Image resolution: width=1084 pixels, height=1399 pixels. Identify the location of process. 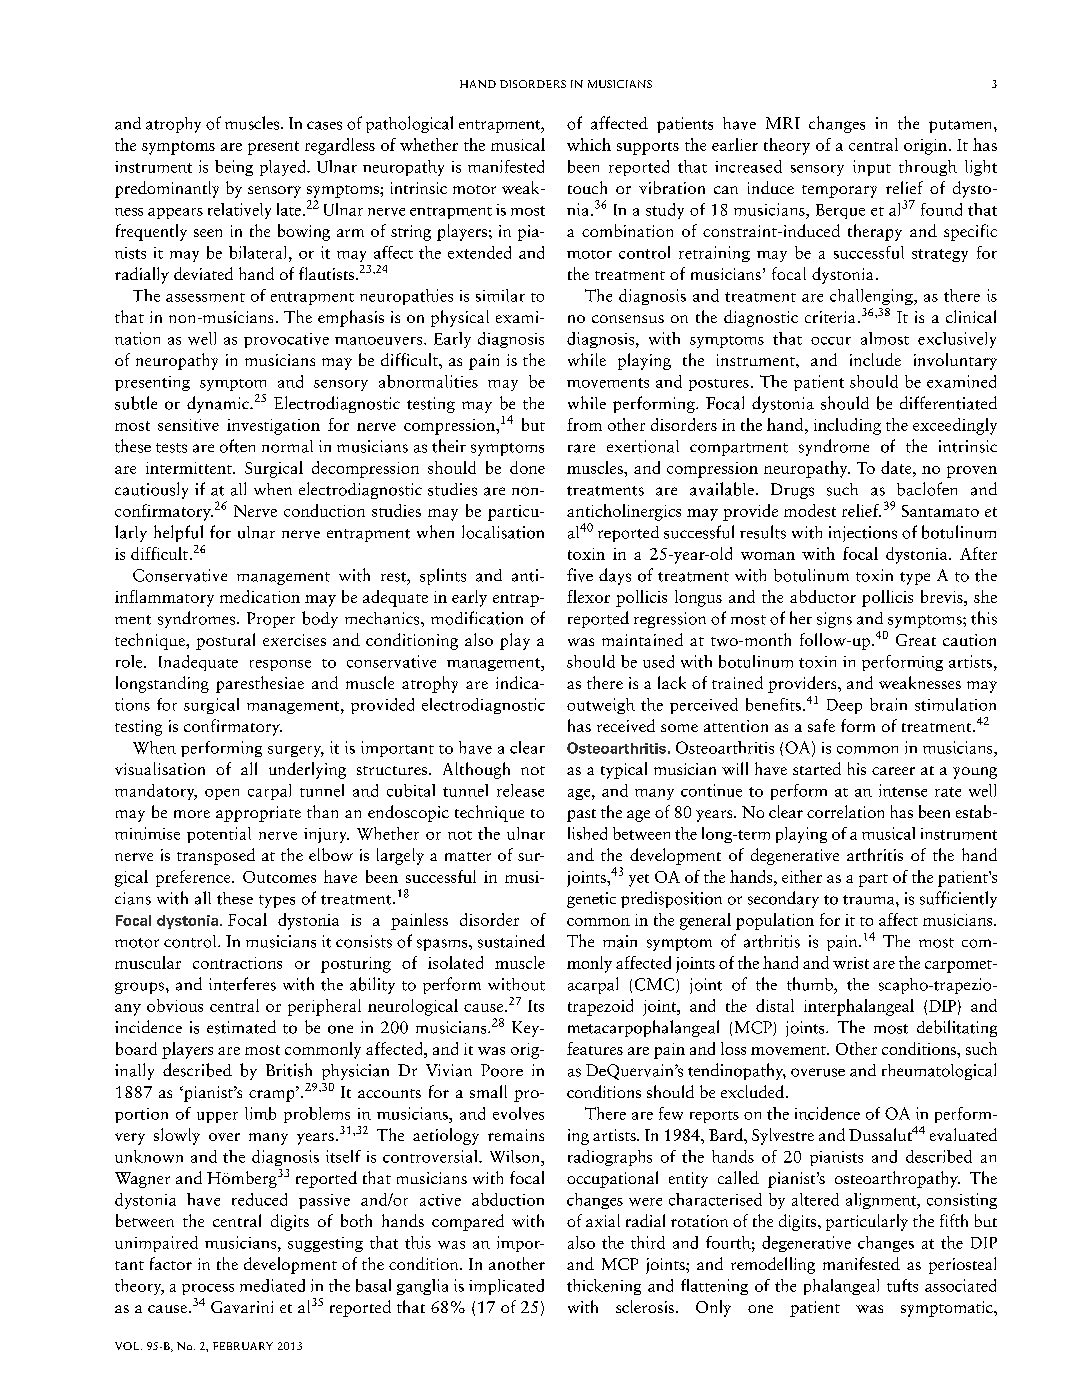
(208, 1289).
